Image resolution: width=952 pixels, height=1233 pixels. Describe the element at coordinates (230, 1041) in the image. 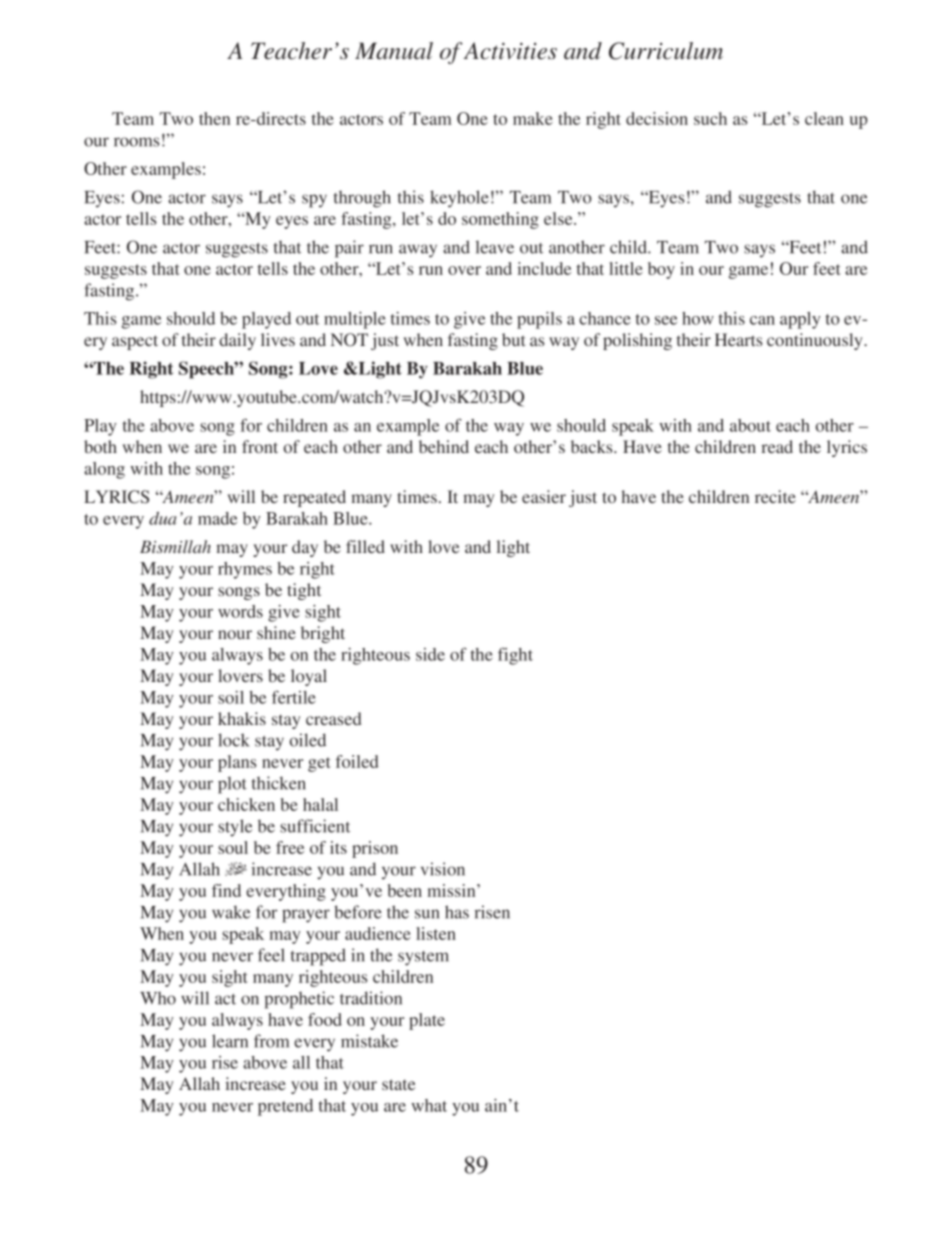

I see `learn` at that location.
